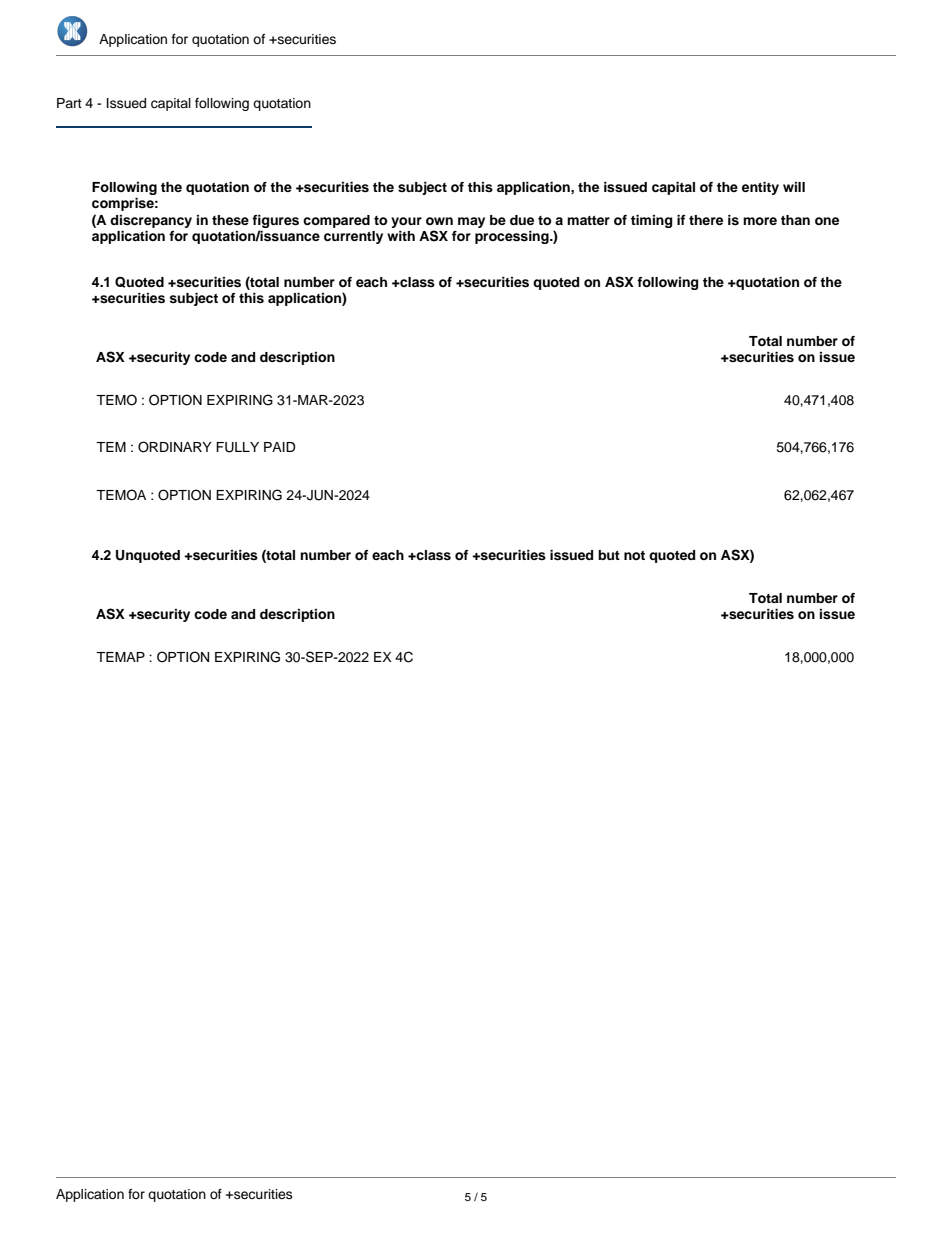  What do you see at coordinates (175, 447) in the page?
I see `ORDINARY` at bounding box center [175, 447].
